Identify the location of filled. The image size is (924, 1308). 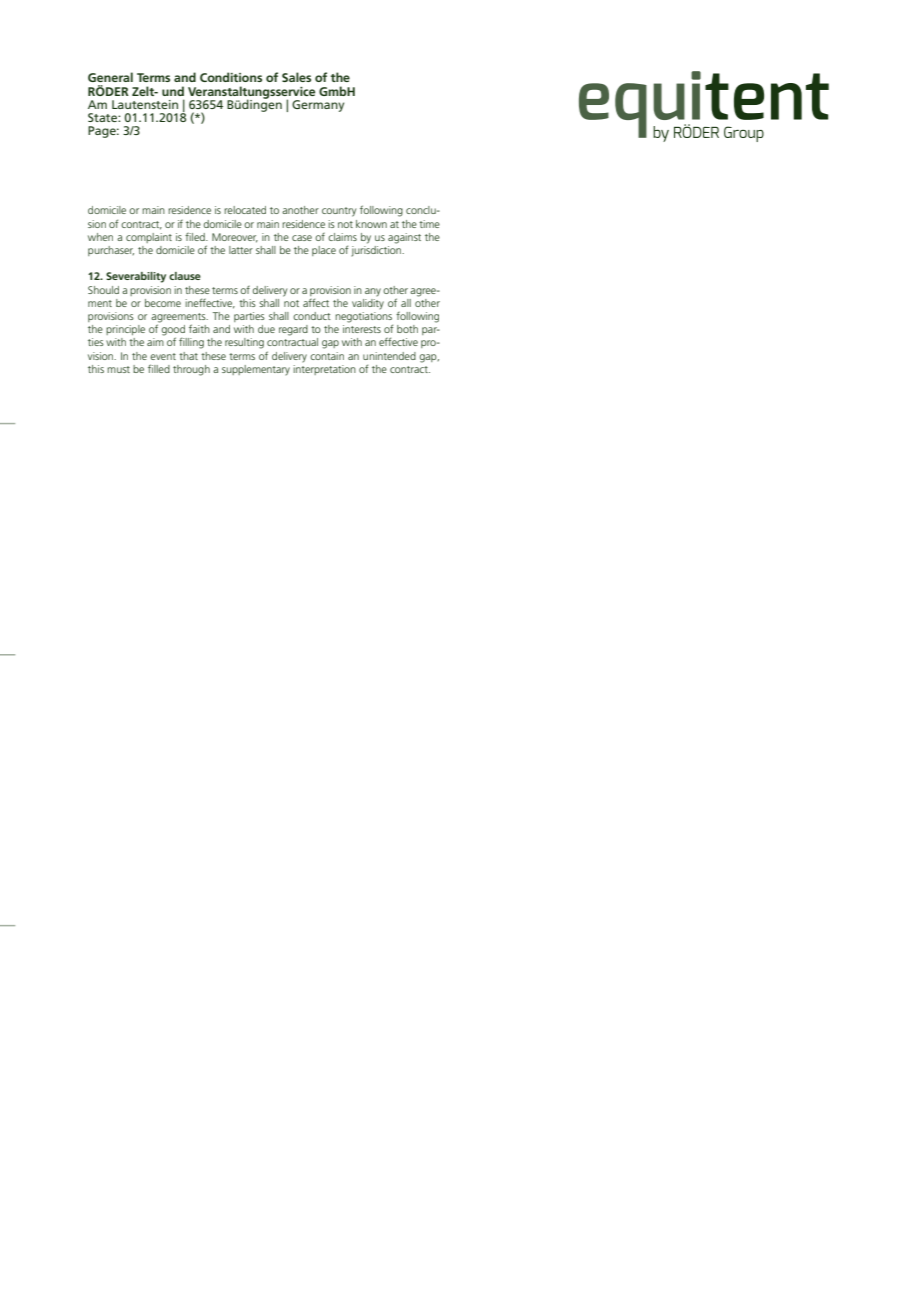
(159, 368).
